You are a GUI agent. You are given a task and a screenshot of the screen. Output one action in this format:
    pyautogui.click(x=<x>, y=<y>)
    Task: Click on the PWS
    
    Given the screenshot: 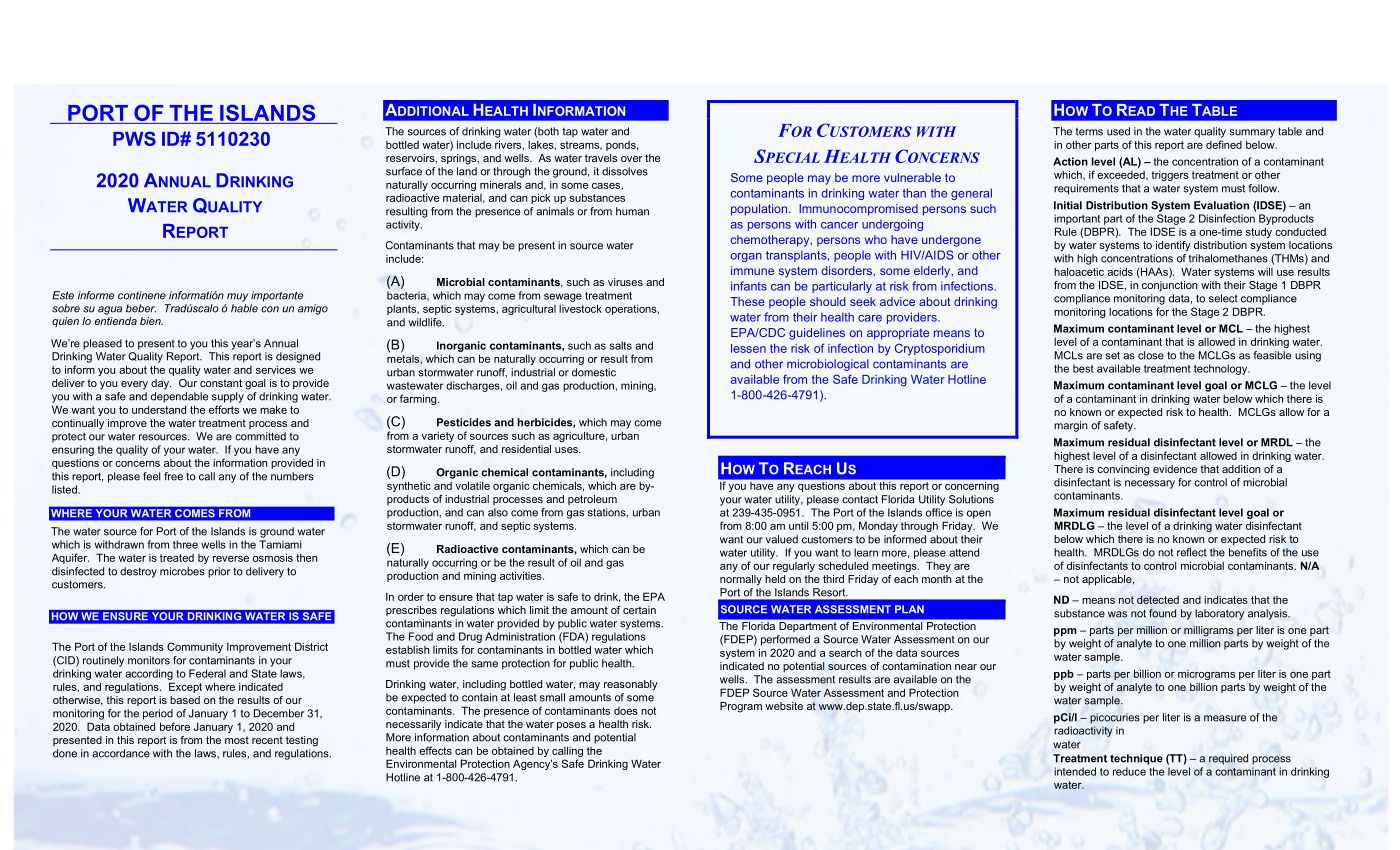 What is the action you would take?
    pyautogui.click(x=134, y=138)
